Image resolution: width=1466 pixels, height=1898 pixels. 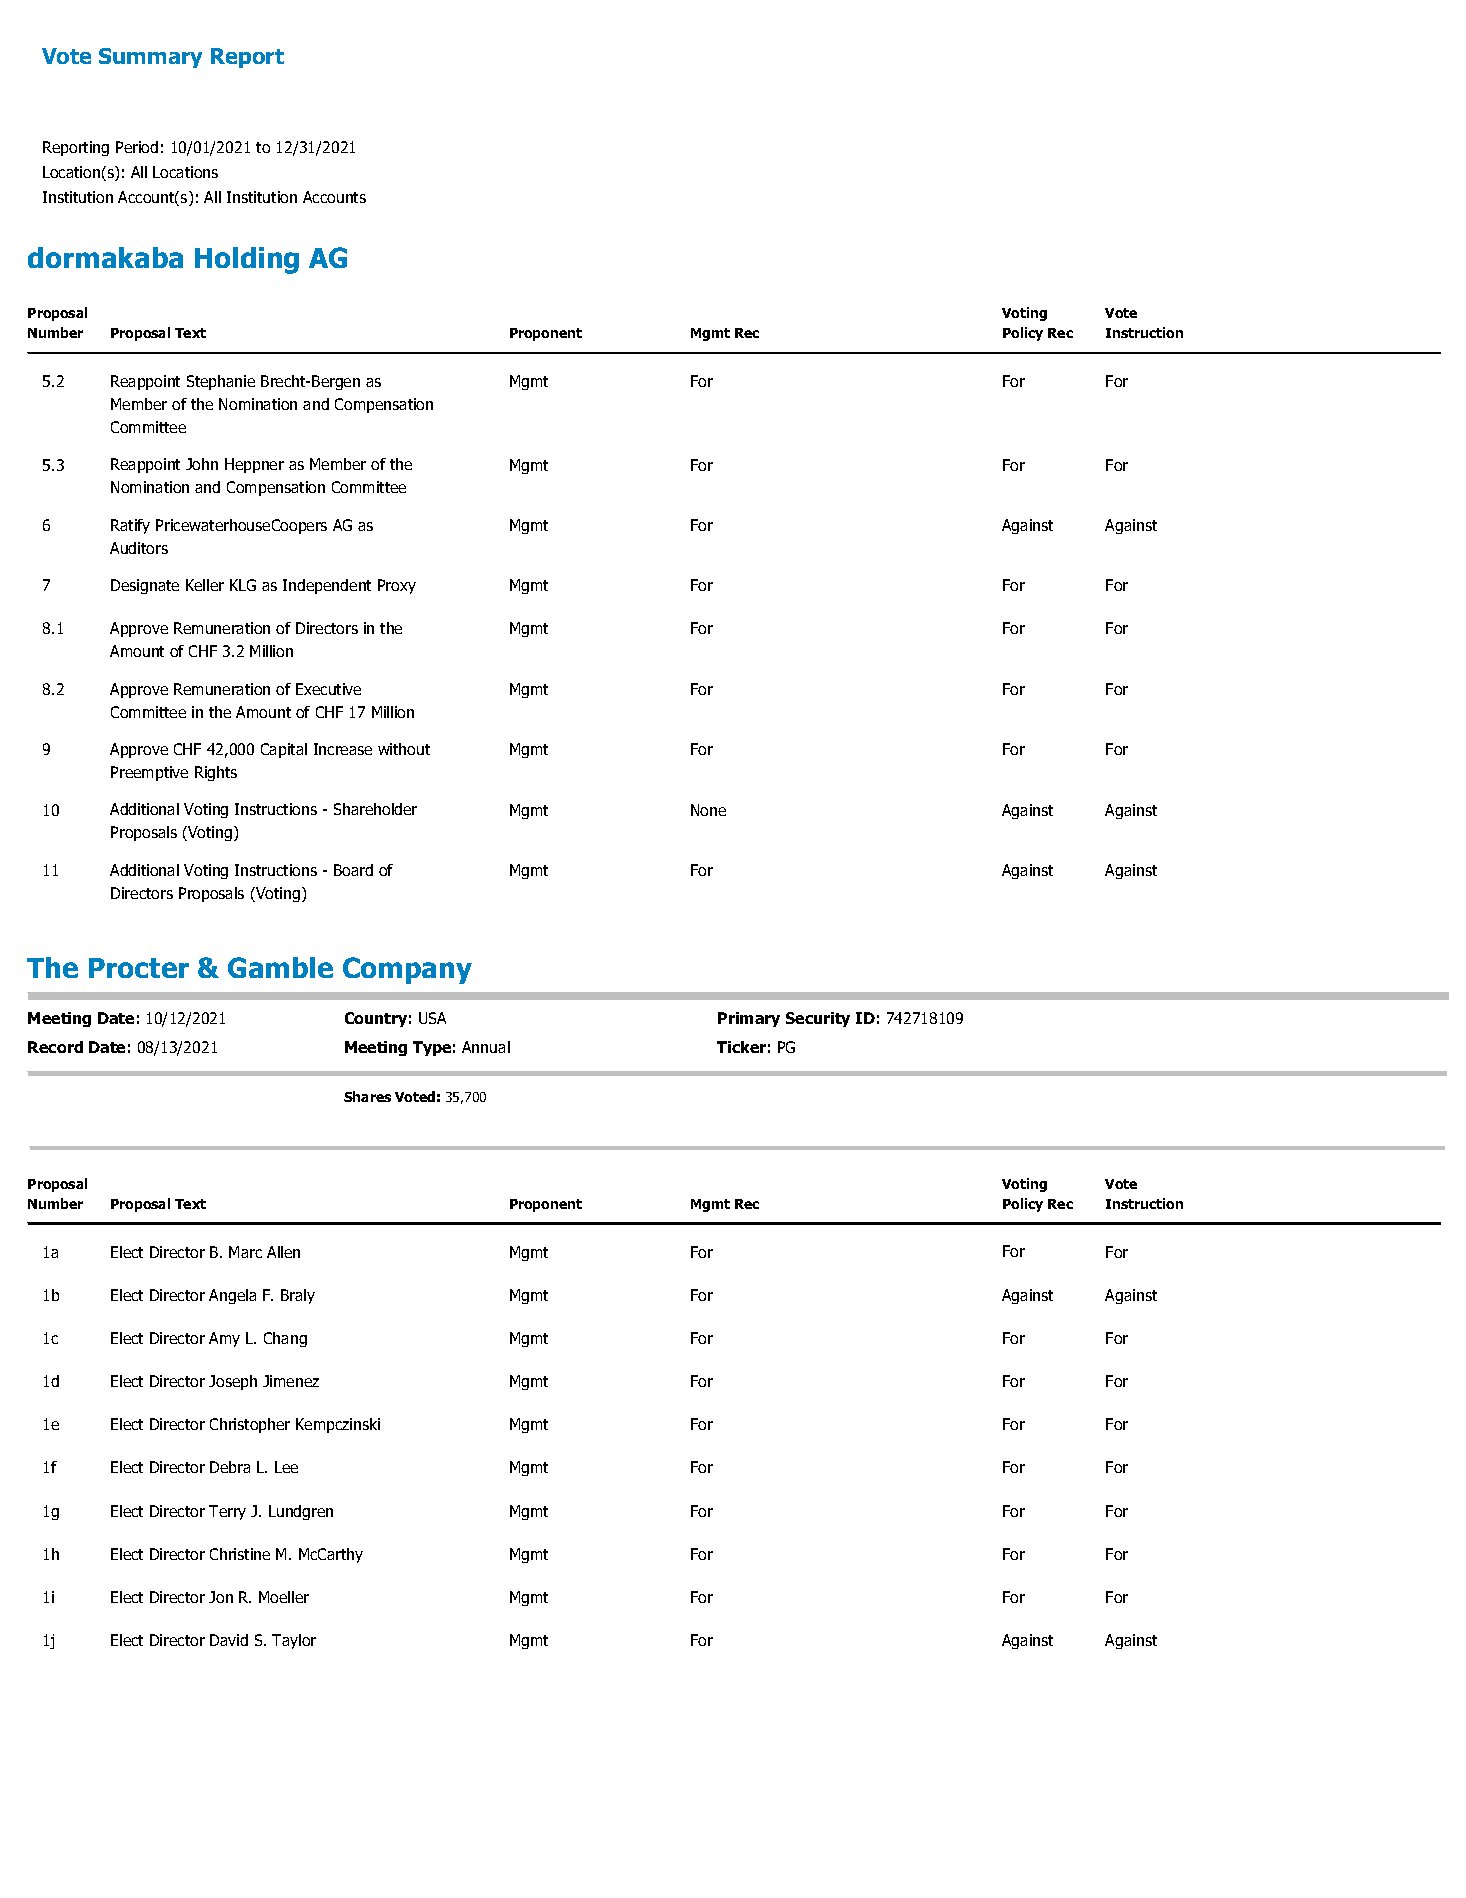 What do you see at coordinates (247, 260) in the image?
I see `Holding` at bounding box center [247, 260].
